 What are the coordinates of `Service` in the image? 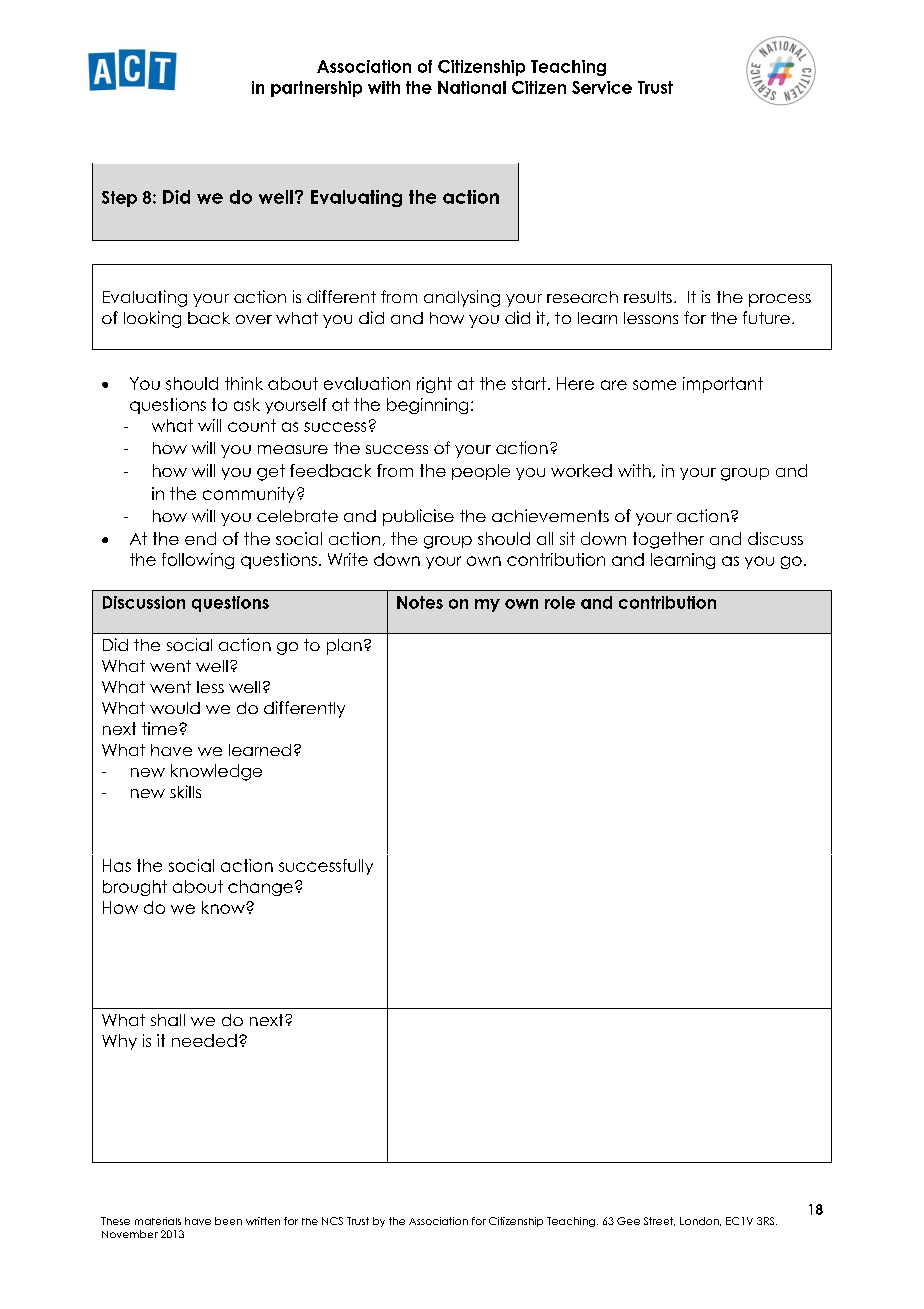 It's located at (602, 87).
